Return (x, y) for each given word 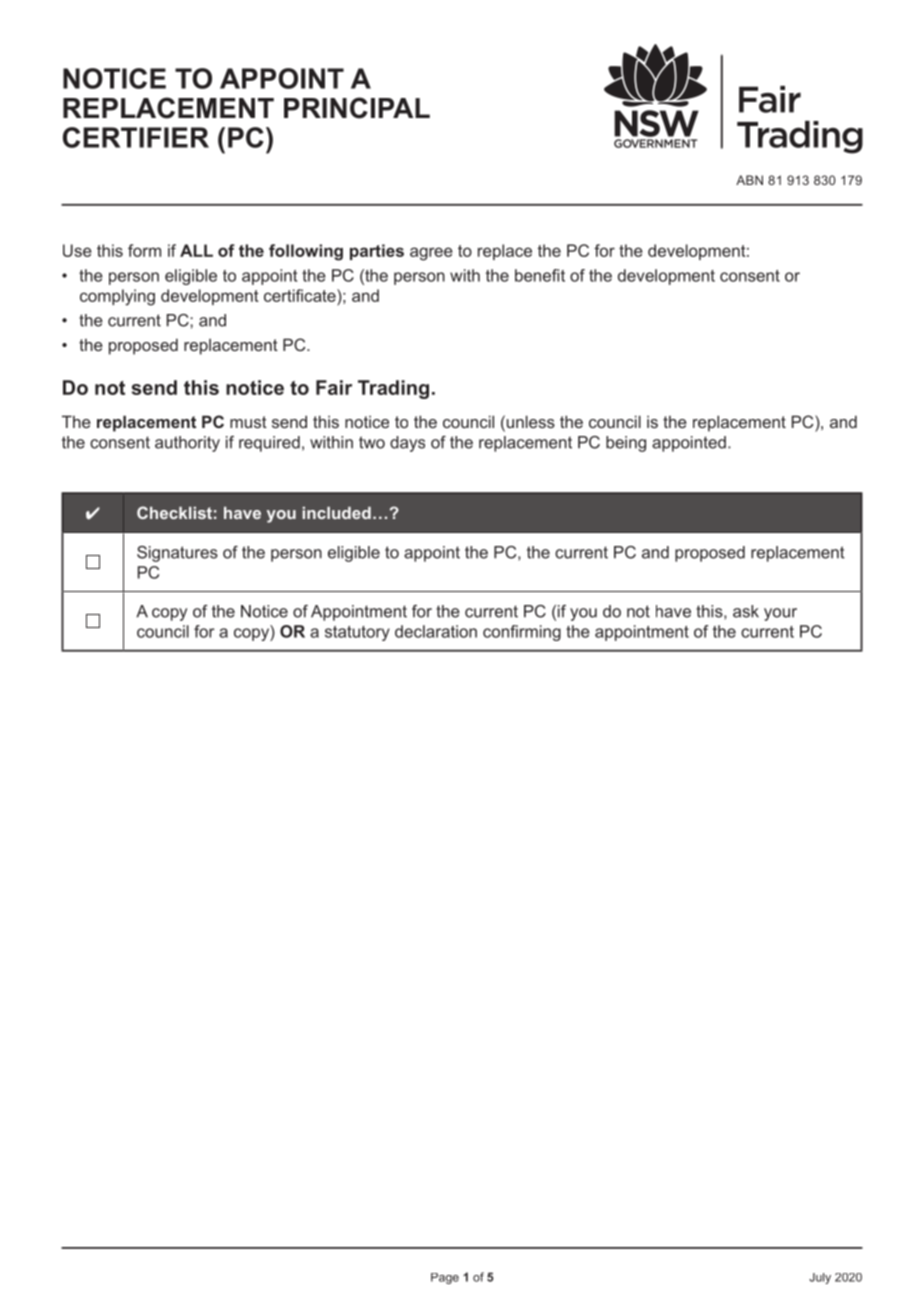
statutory (357, 633)
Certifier (136, 137)
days (407, 444)
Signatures (177, 554)
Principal (357, 108)
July (820, 1278)
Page (445, 1278)
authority (187, 444)
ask (746, 611)
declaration (436, 631)
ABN (749, 180)
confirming (522, 633)
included (336, 513)
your (780, 614)
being (626, 444)
